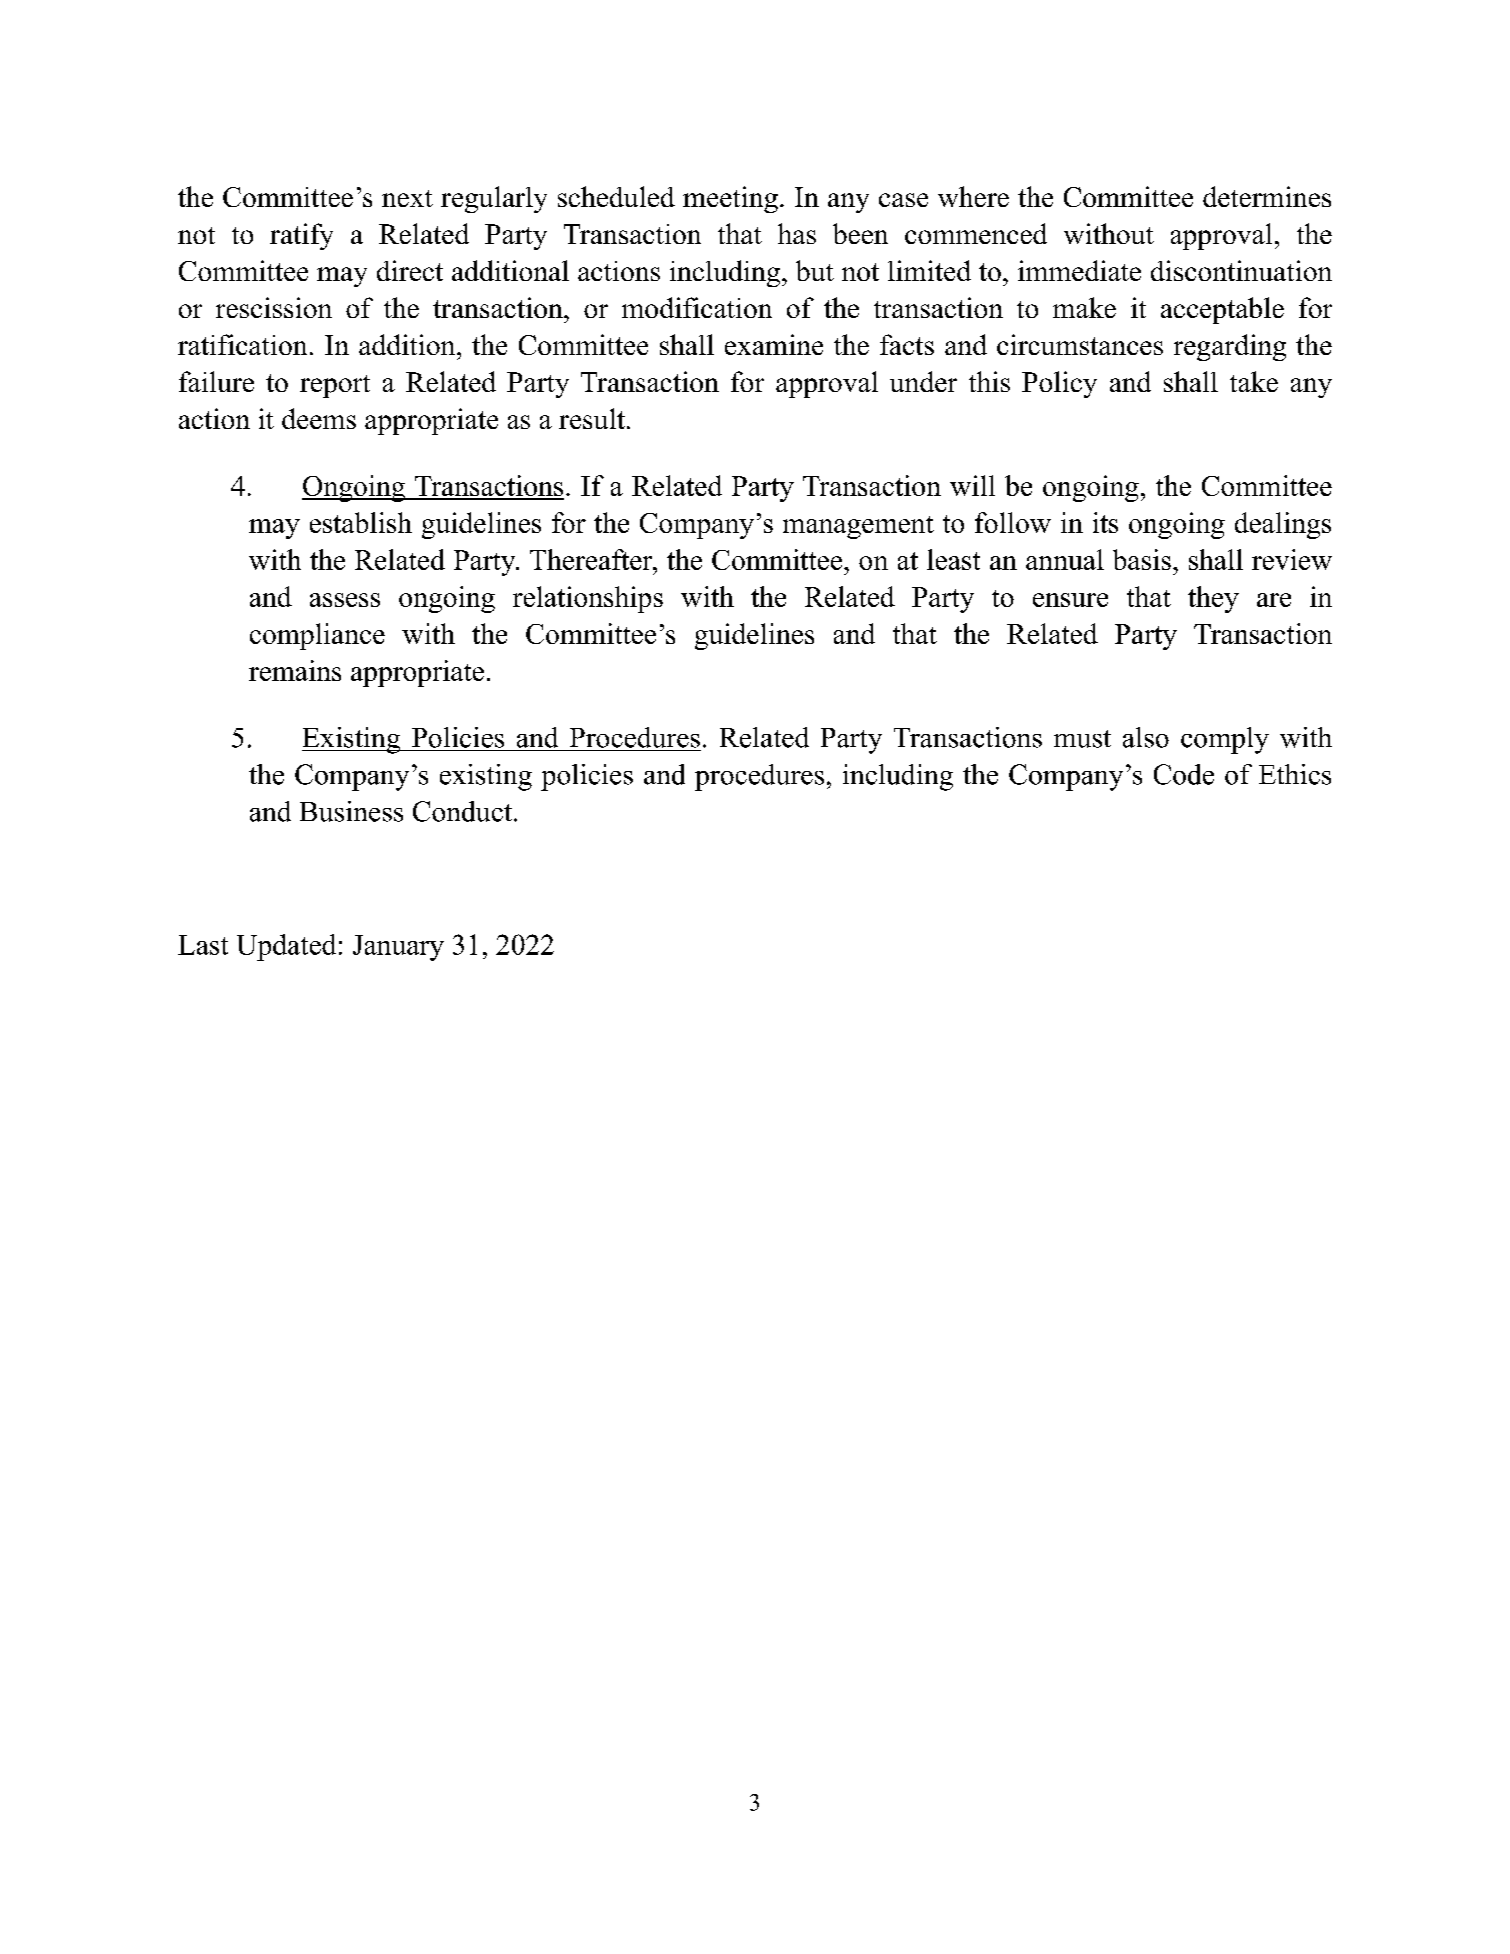 This screenshot has width=1510, height=1954. Describe the element at coordinates (301, 236) in the screenshot. I see `ratify` at that location.
